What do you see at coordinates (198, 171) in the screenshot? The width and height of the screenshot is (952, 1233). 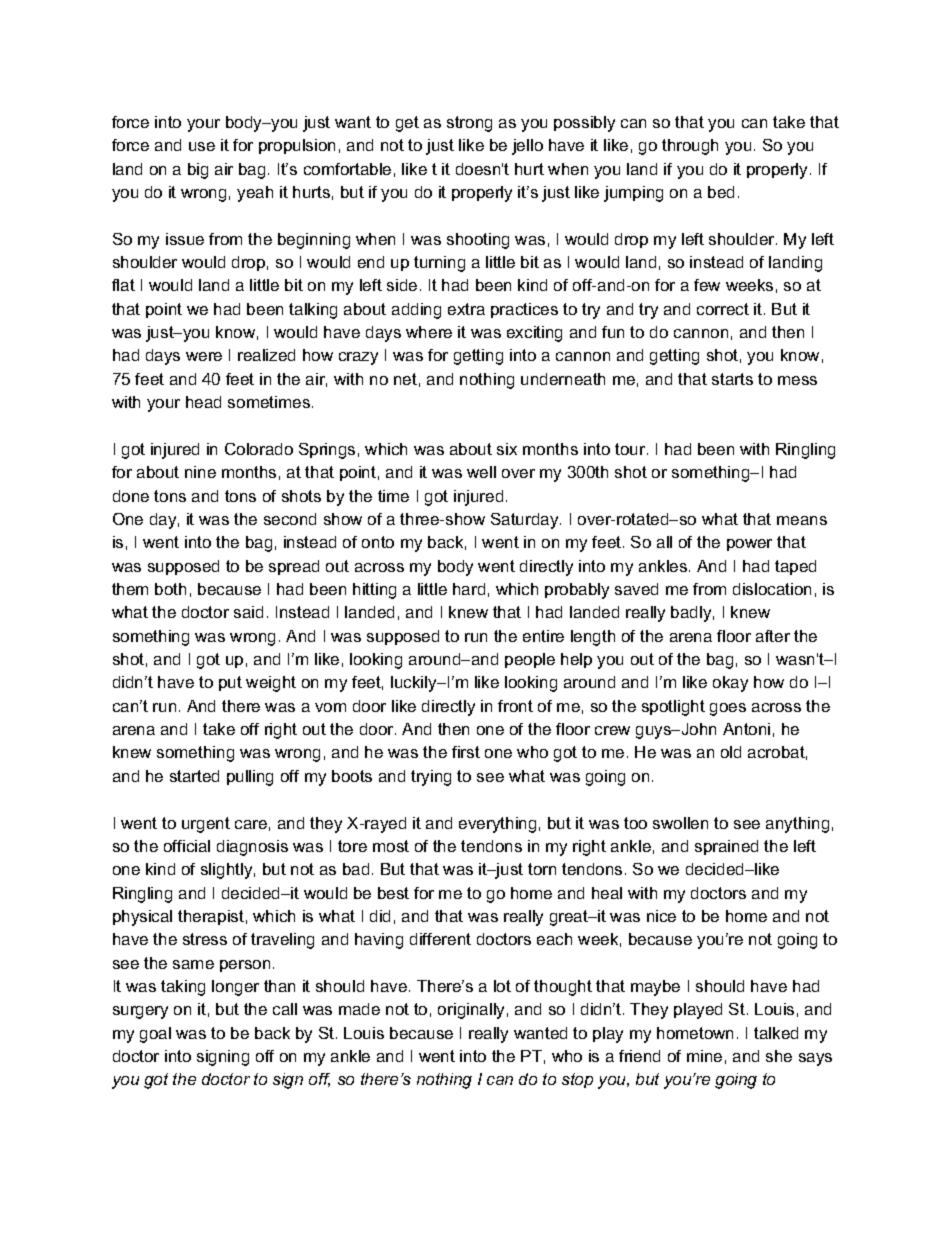 I see `big` at bounding box center [198, 171].
